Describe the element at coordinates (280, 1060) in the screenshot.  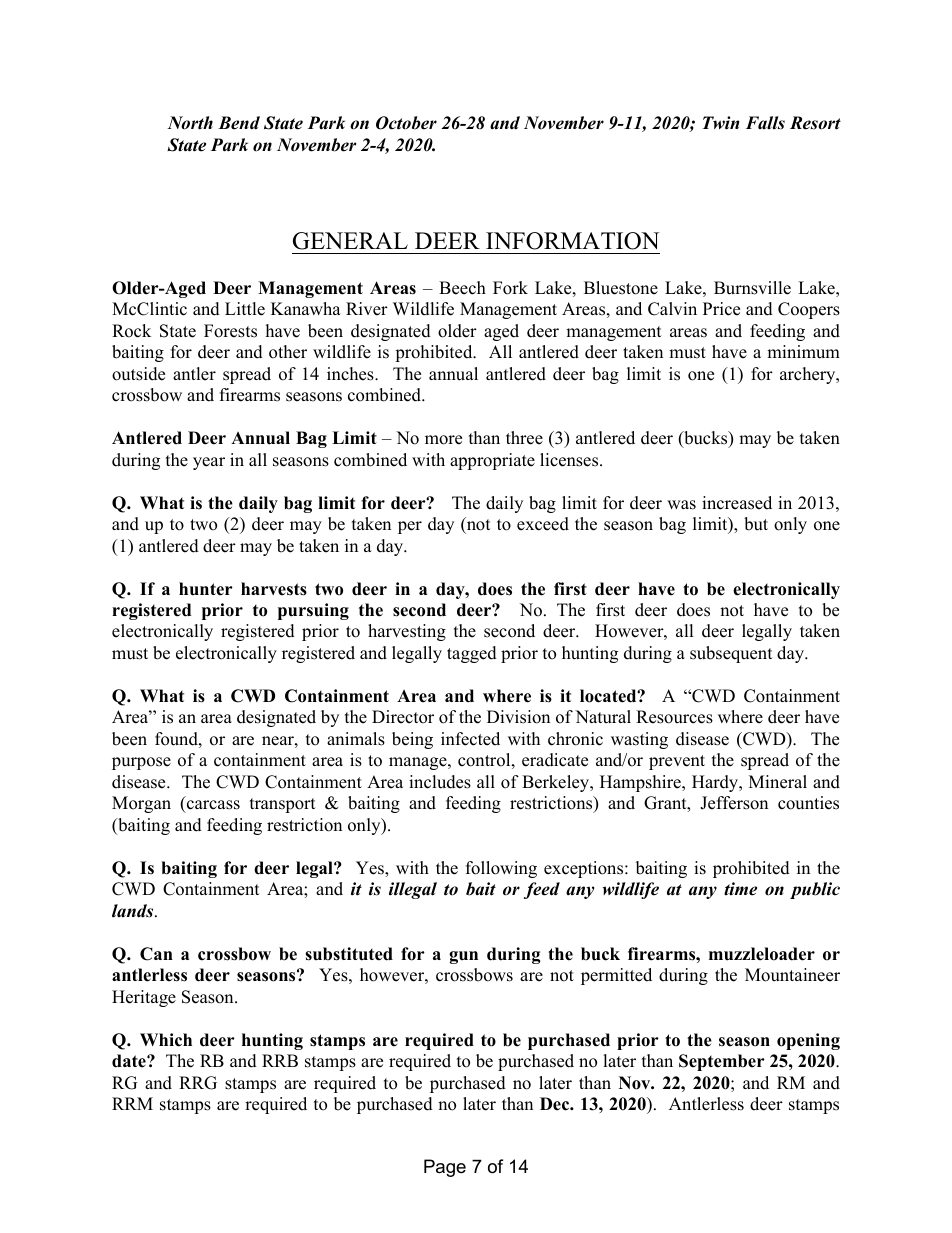
I see `RRB` at that location.
